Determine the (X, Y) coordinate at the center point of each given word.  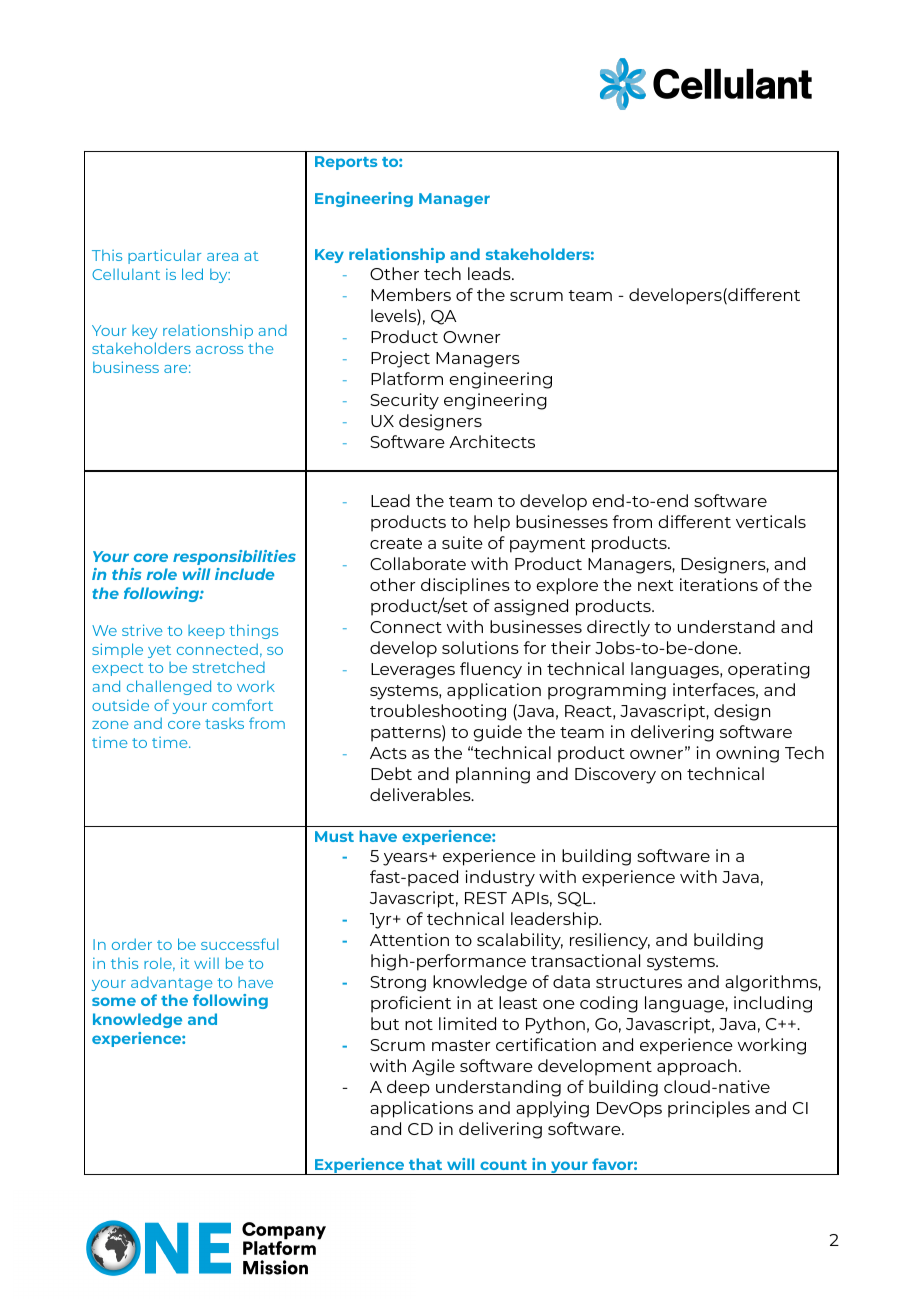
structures (639, 982)
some (114, 1001)
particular (164, 256)
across (219, 350)
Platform (407, 378)
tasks (224, 723)
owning (747, 754)
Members (411, 294)
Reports (346, 163)
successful (240, 944)
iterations (719, 584)
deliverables (421, 794)
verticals (771, 521)
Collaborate (418, 563)
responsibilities (234, 557)
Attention (409, 939)
